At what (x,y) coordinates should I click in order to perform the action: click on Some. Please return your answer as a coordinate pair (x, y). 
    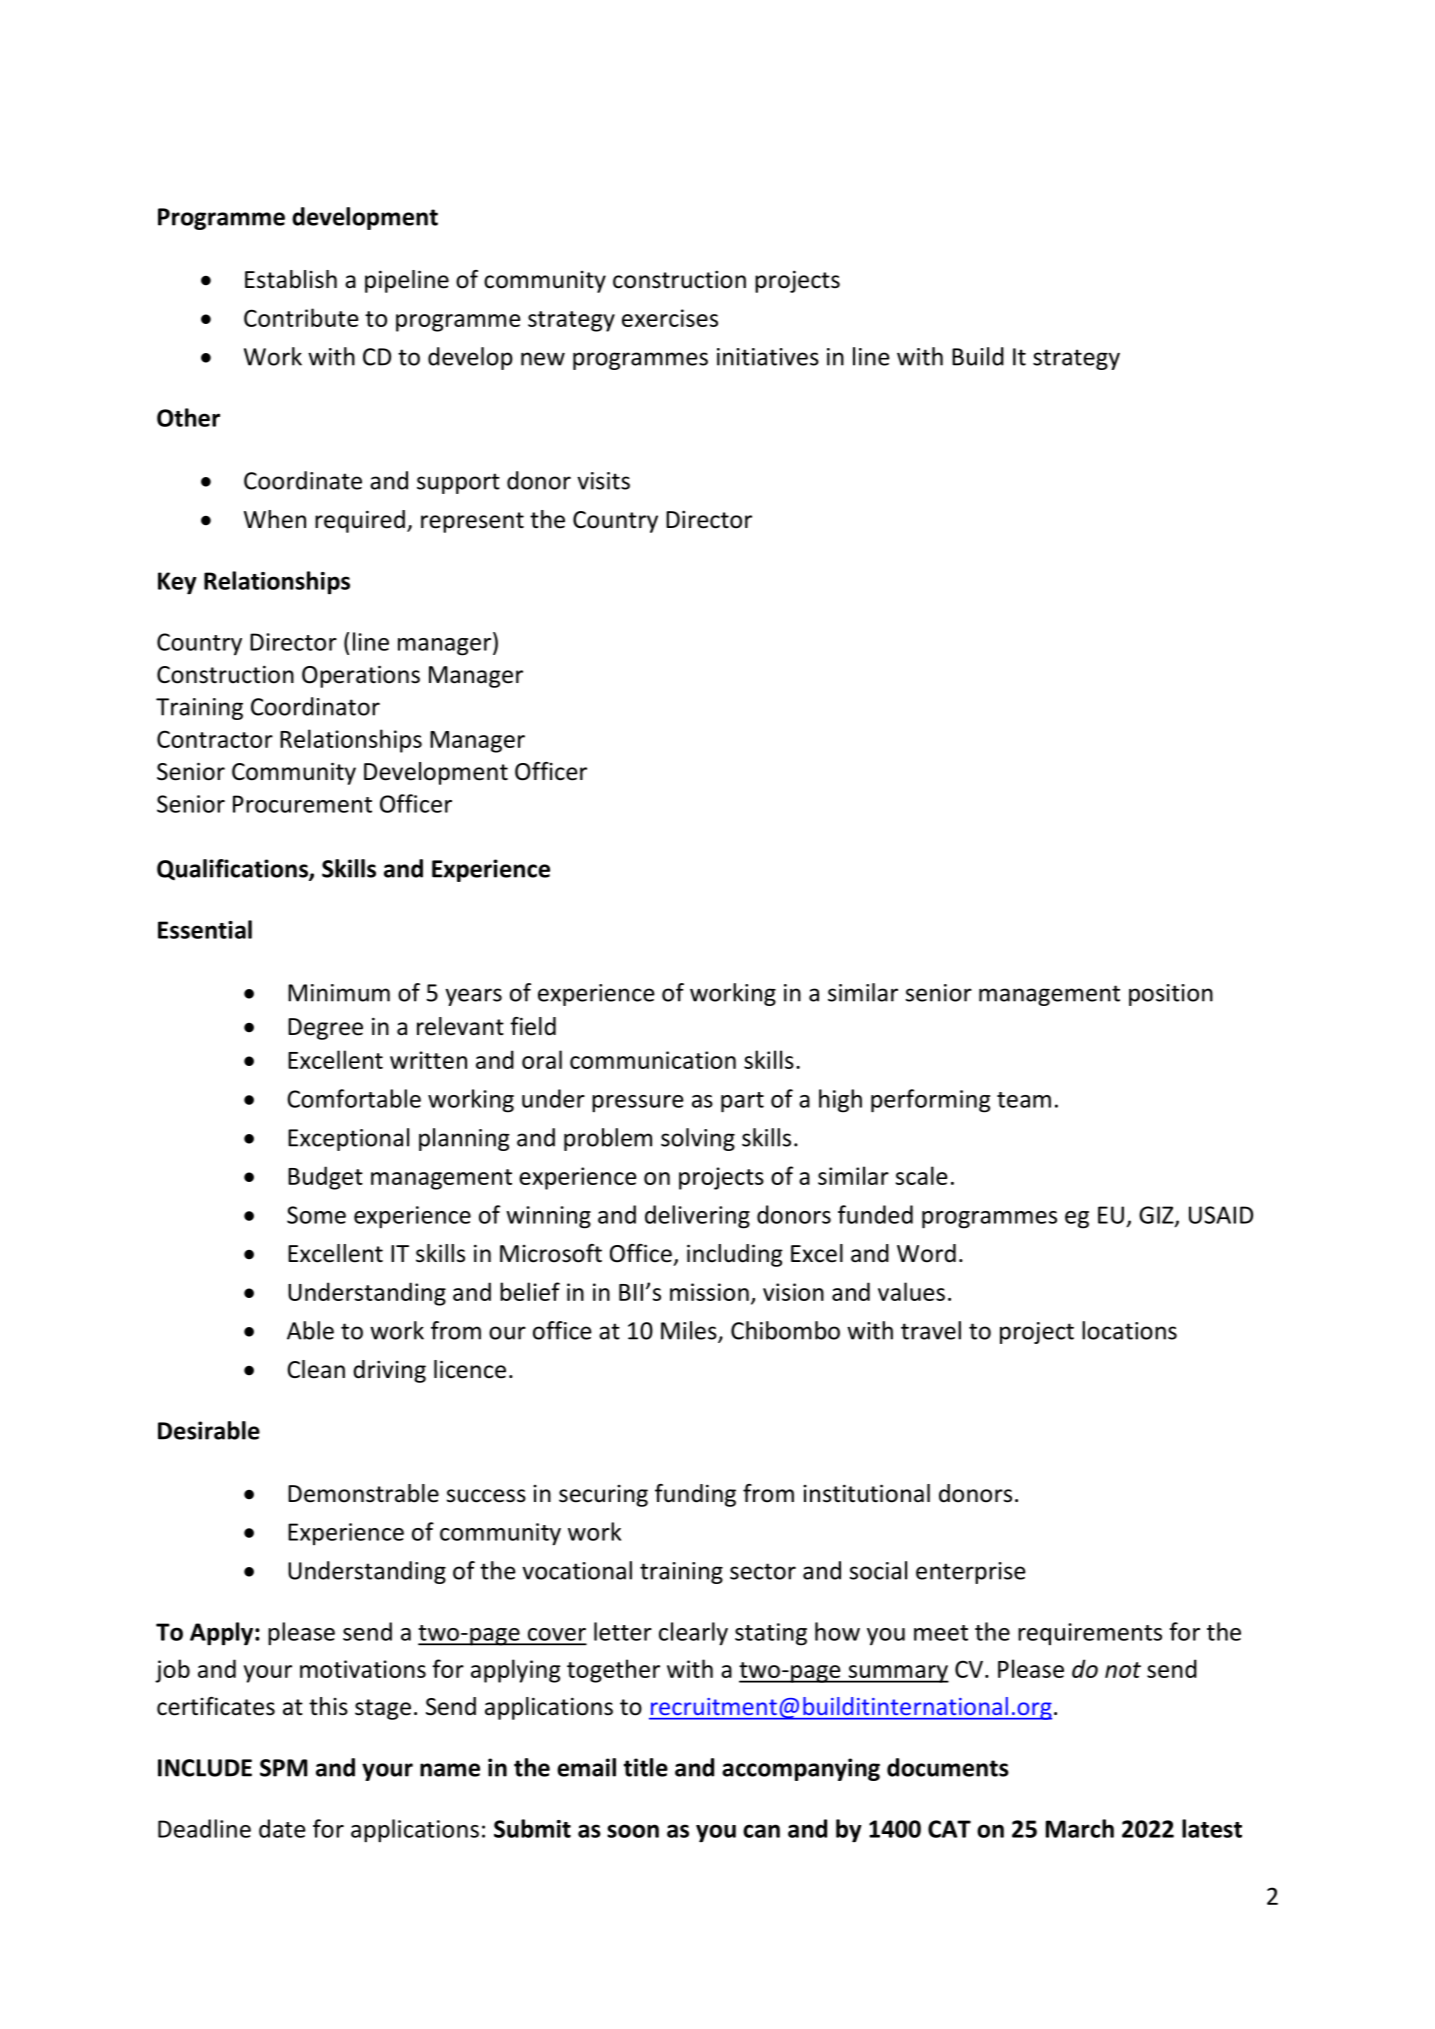
    Looking at the image, I should click on (316, 1215).
